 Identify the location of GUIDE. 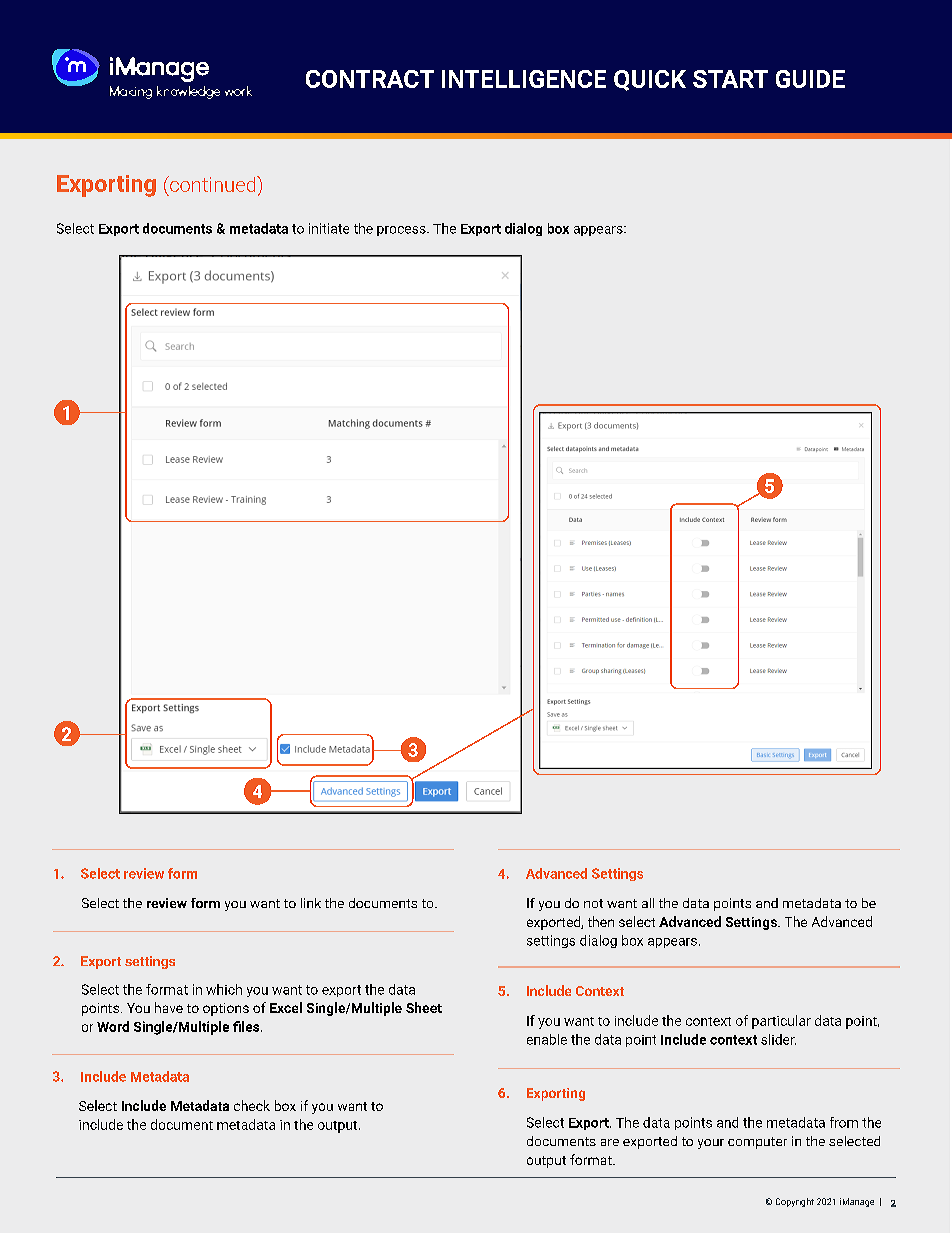
(810, 79).
